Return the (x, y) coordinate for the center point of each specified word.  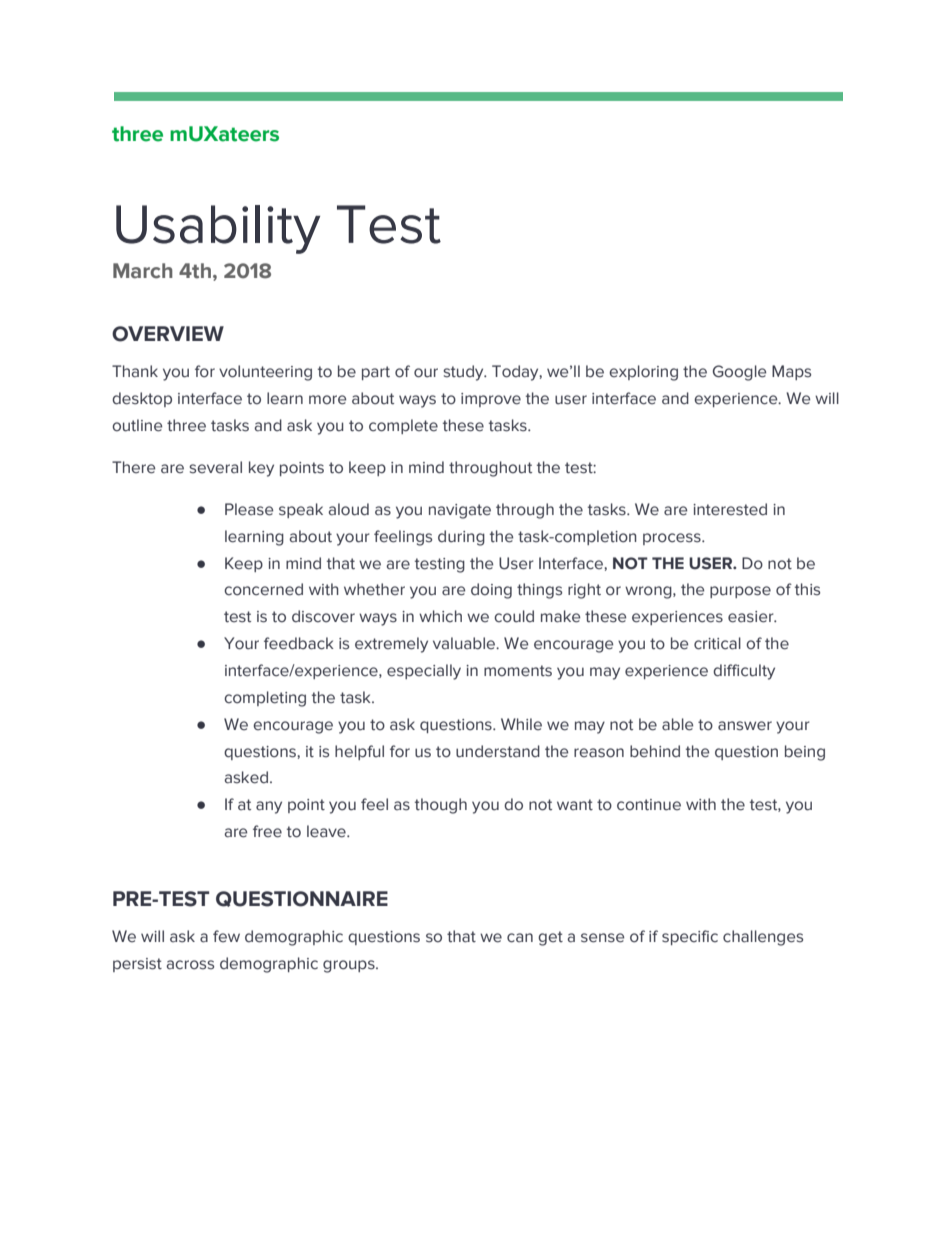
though (441, 806)
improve (491, 400)
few (226, 936)
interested (730, 509)
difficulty (744, 672)
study (464, 373)
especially (424, 672)
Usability (218, 229)
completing (265, 699)
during (461, 538)
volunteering (265, 373)
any (269, 807)
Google (739, 373)
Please (249, 509)
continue (649, 805)
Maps (791, 372)
